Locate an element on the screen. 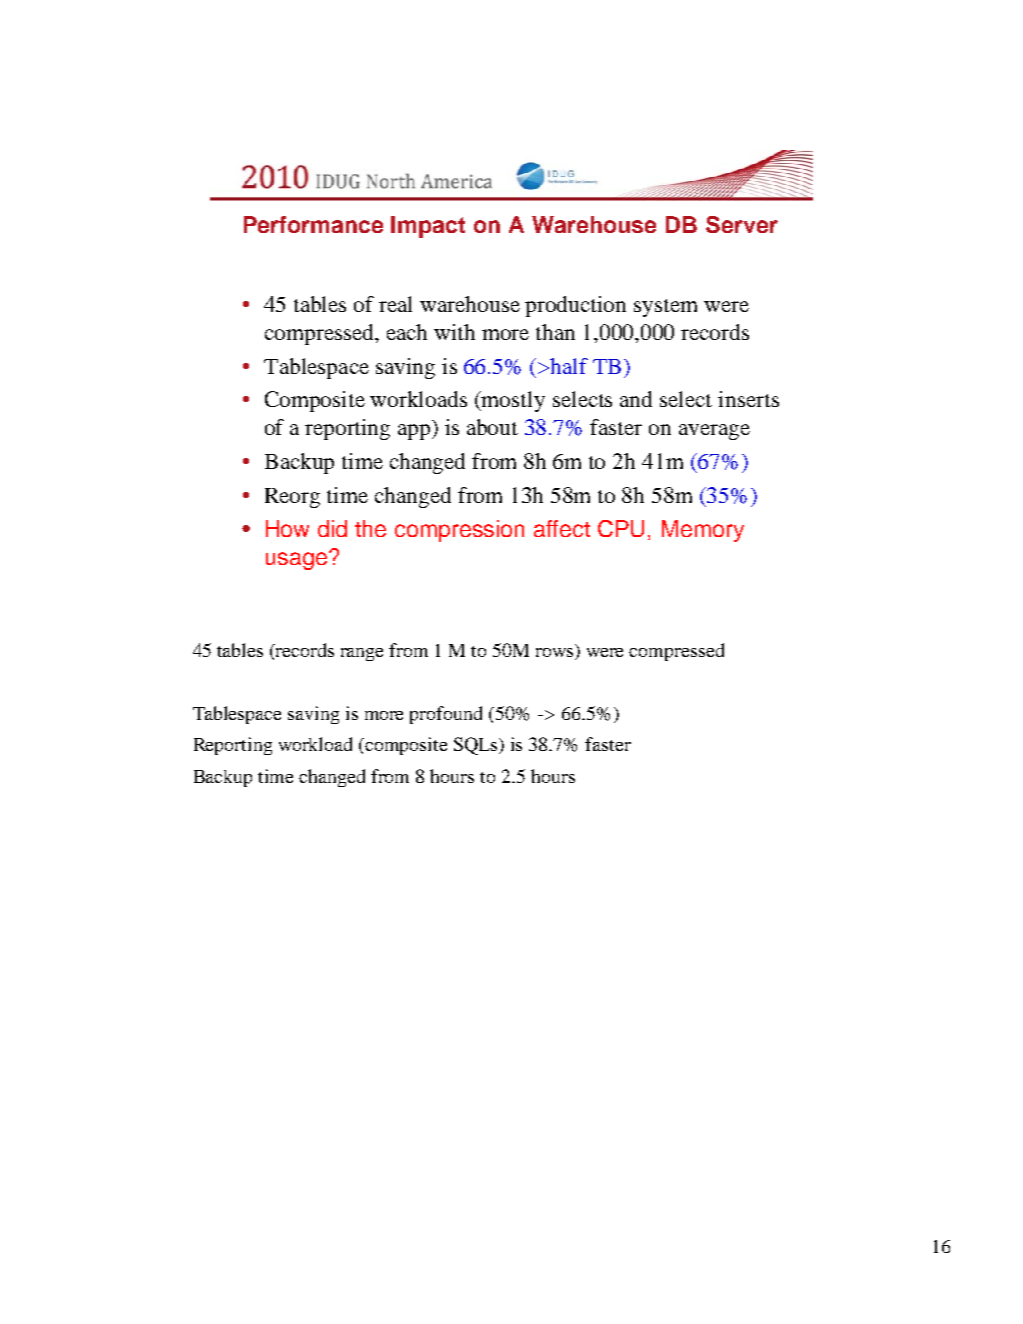 The image size is (1023, 1324). average is located at coordinates (714, 432).
